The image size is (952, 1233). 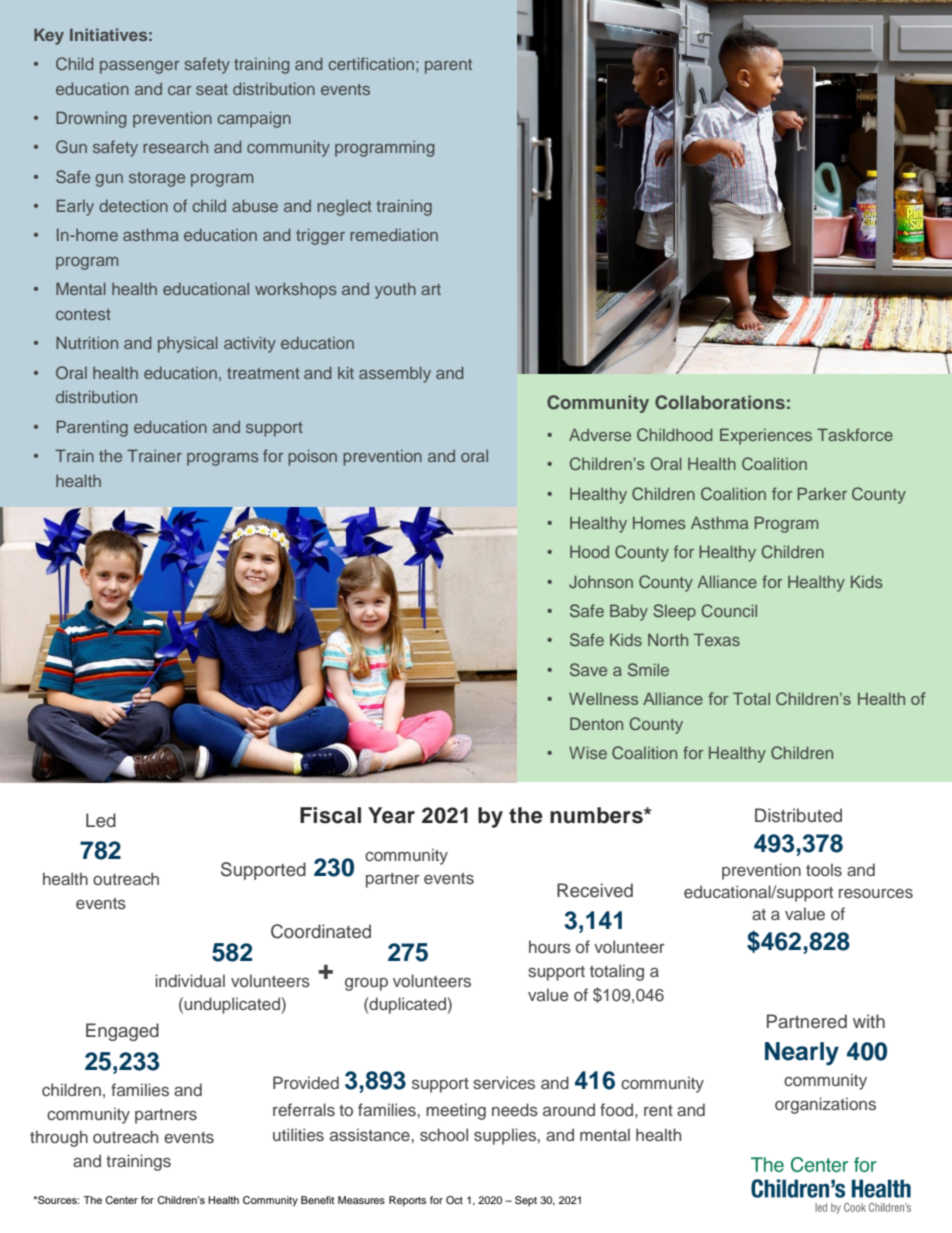 I want to click on Center, so click(x=121, y=1200).
